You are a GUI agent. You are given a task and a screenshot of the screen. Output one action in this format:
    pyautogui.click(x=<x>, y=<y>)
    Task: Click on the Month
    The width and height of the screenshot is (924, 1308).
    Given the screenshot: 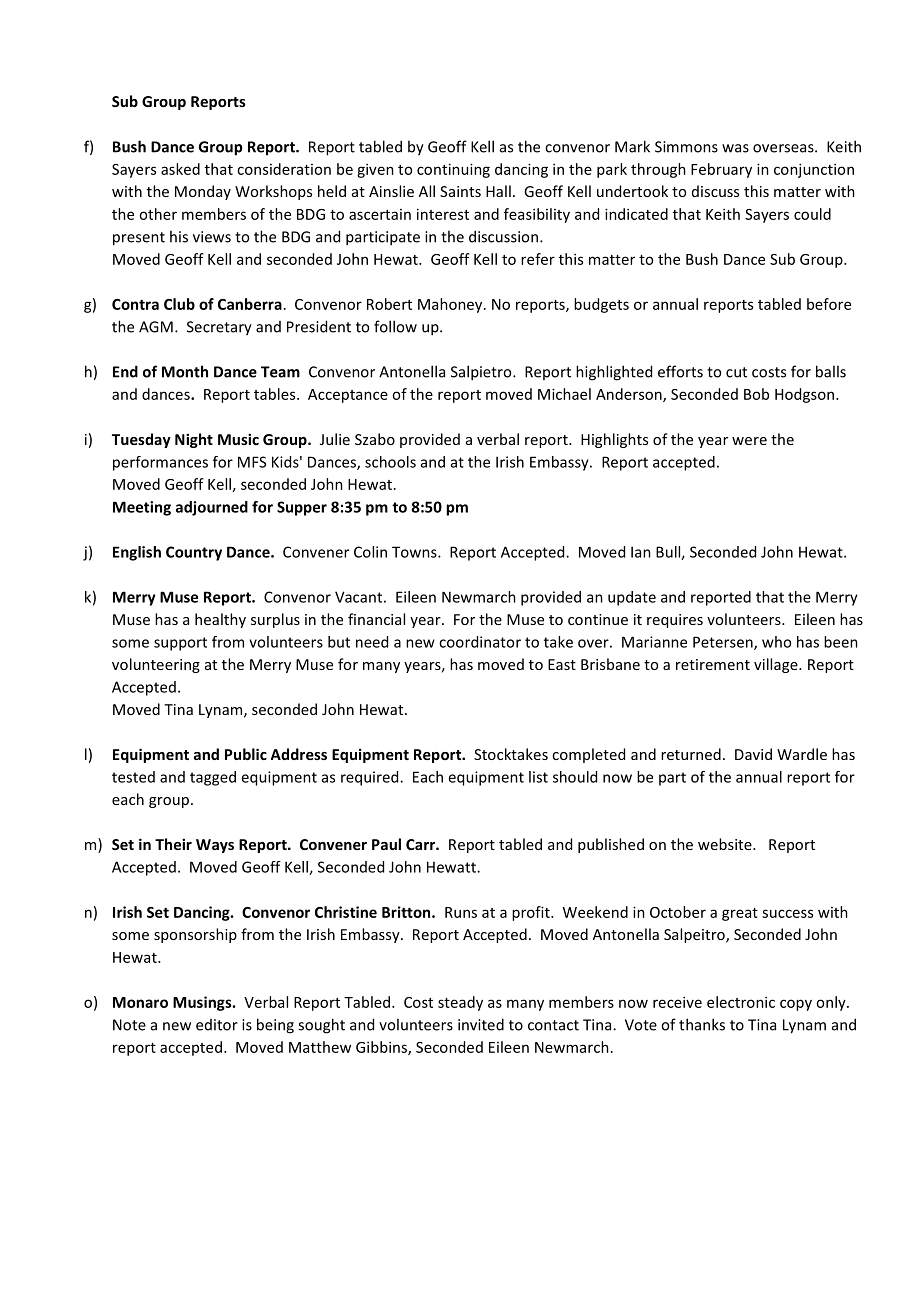 What is the action you would take?
    pyautogui.click(x=185, y=371)
